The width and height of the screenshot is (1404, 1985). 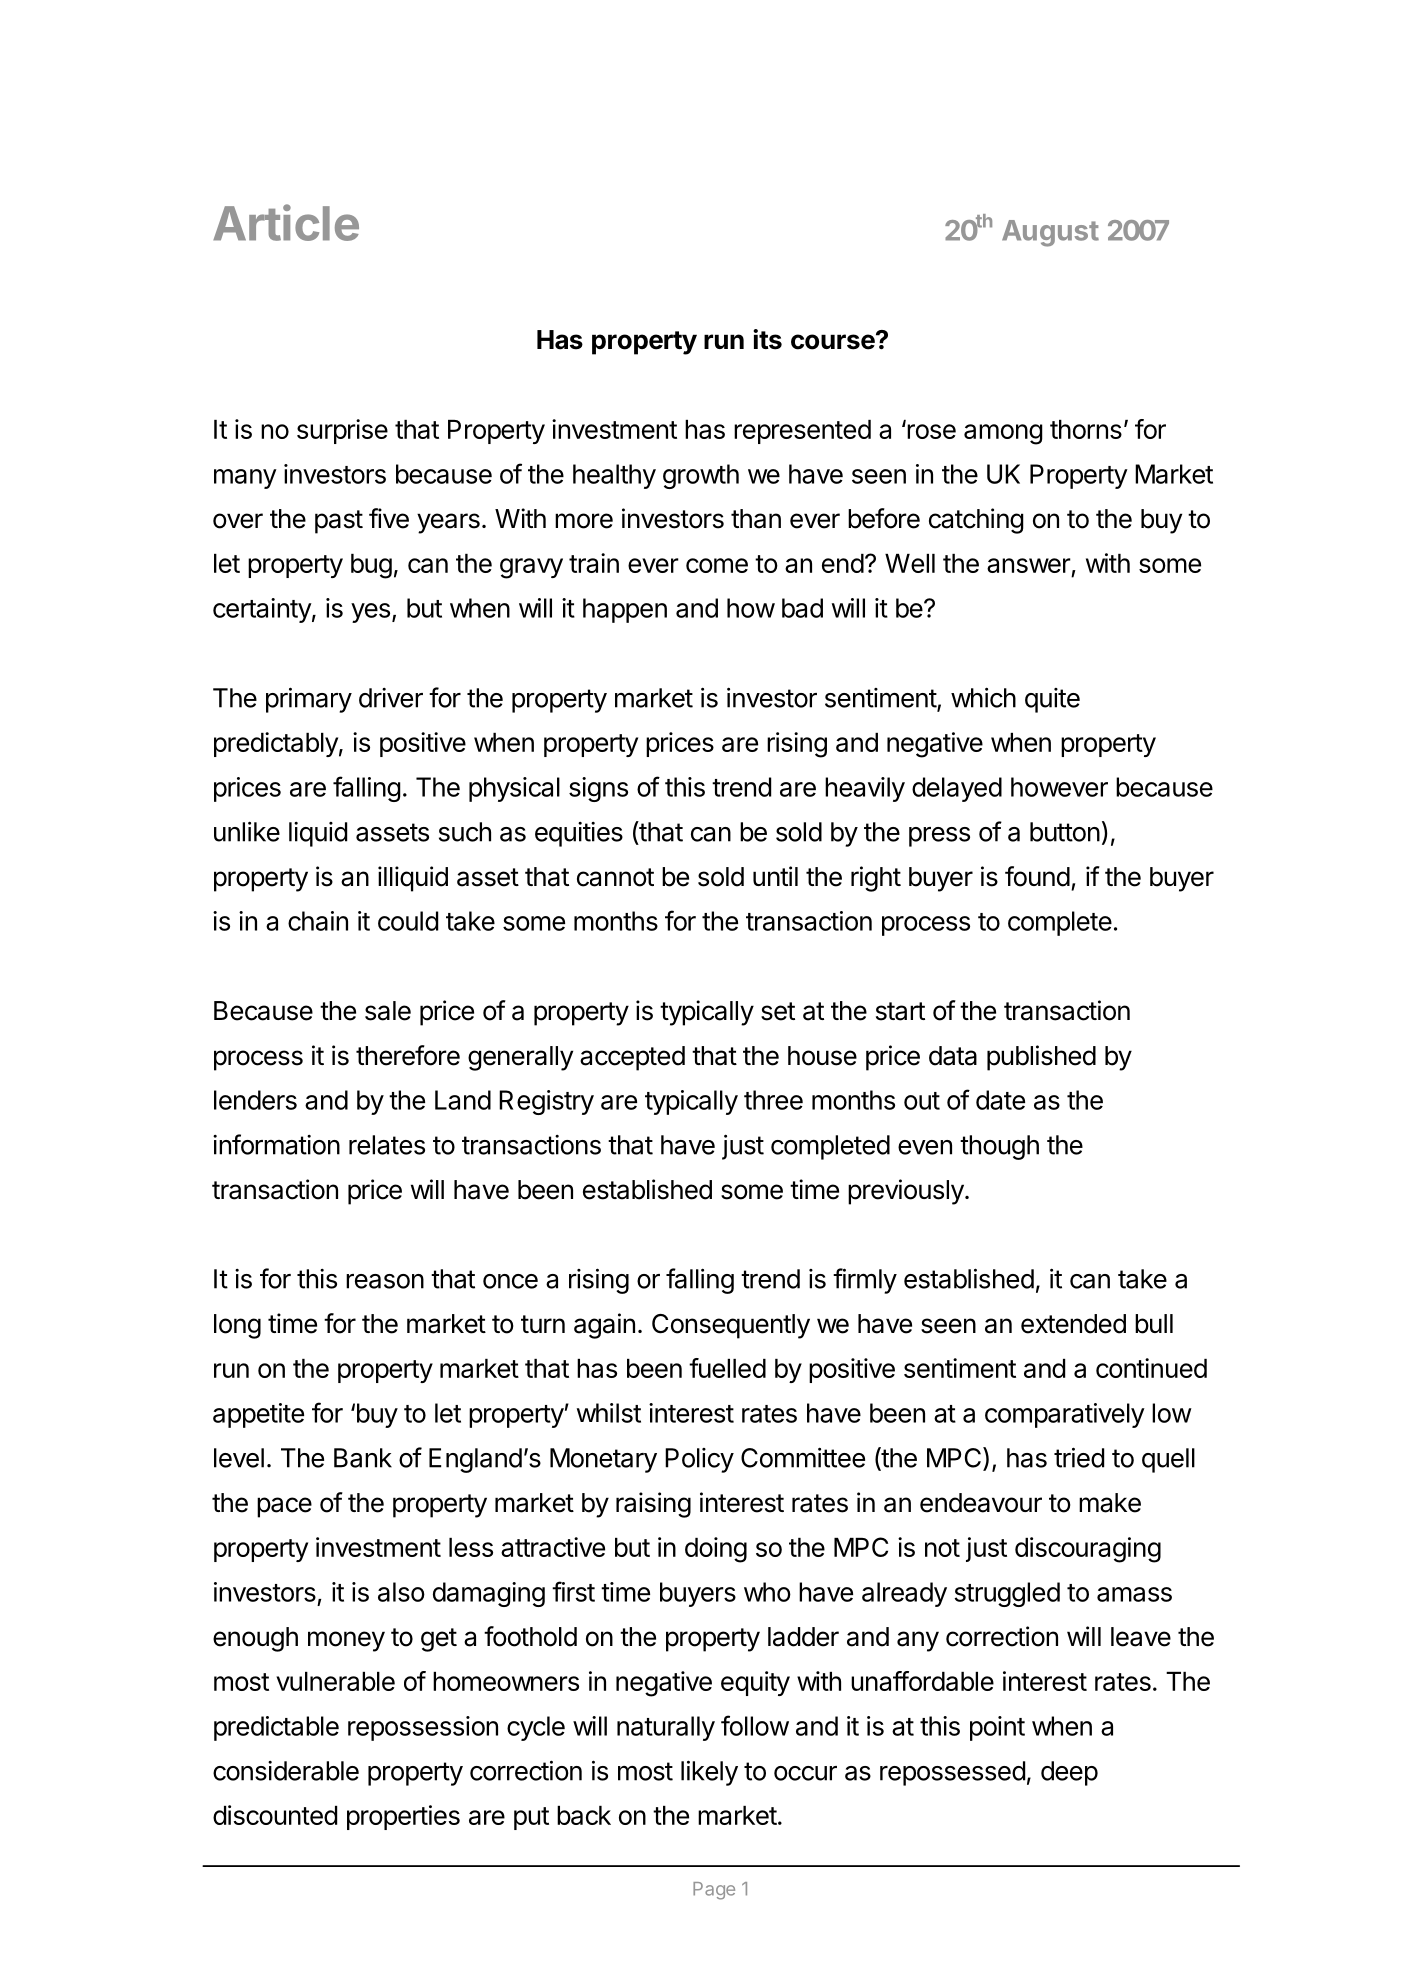 What do you see at coordinates (767, 339) in the screenshot?
I see `its` at bounding box center [767, 339].
